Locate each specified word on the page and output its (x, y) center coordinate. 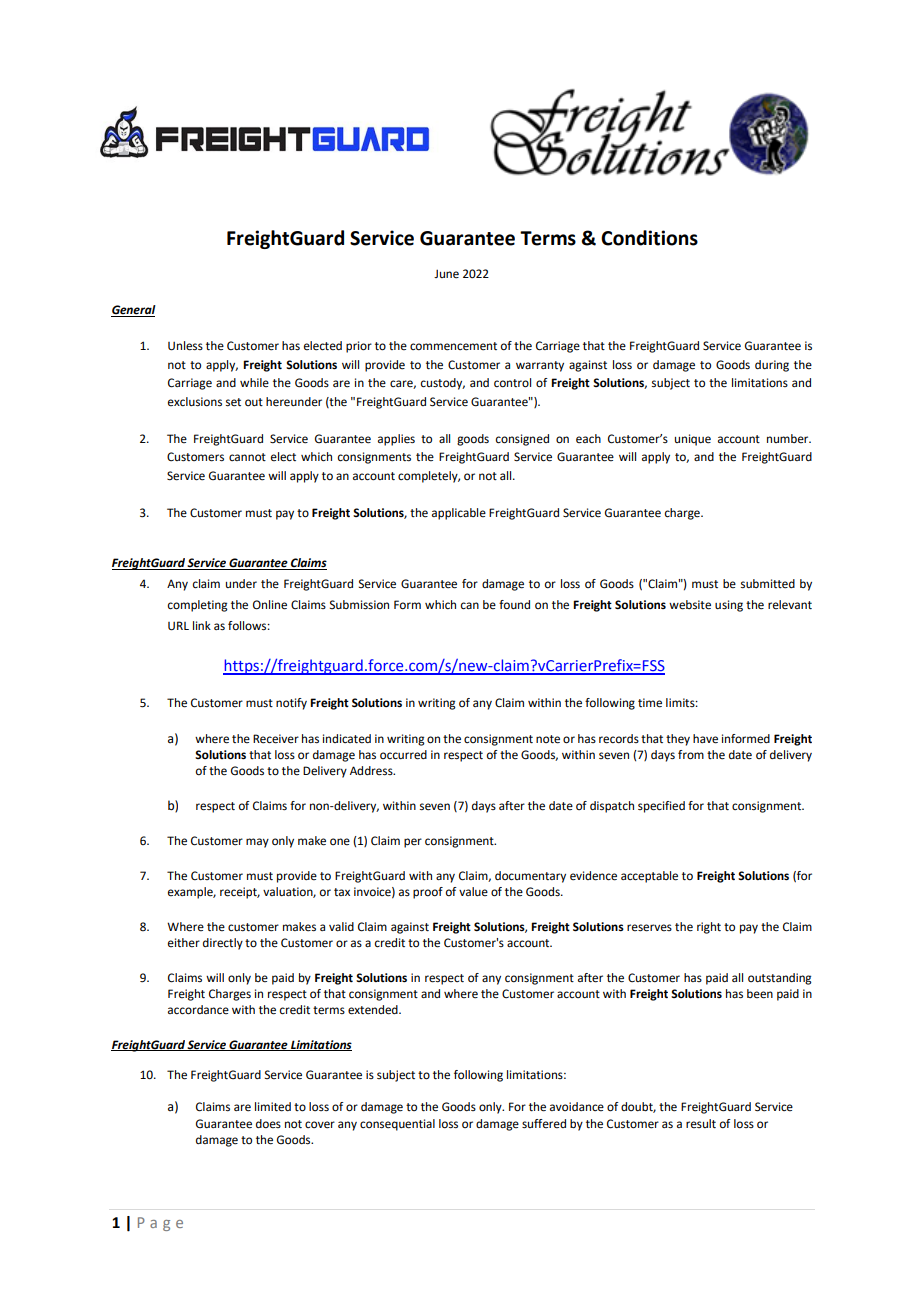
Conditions (649, 238)
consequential (397, 1125)
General (133, 311)
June (446, 274)
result (701, 1124)
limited (273, 1107)
